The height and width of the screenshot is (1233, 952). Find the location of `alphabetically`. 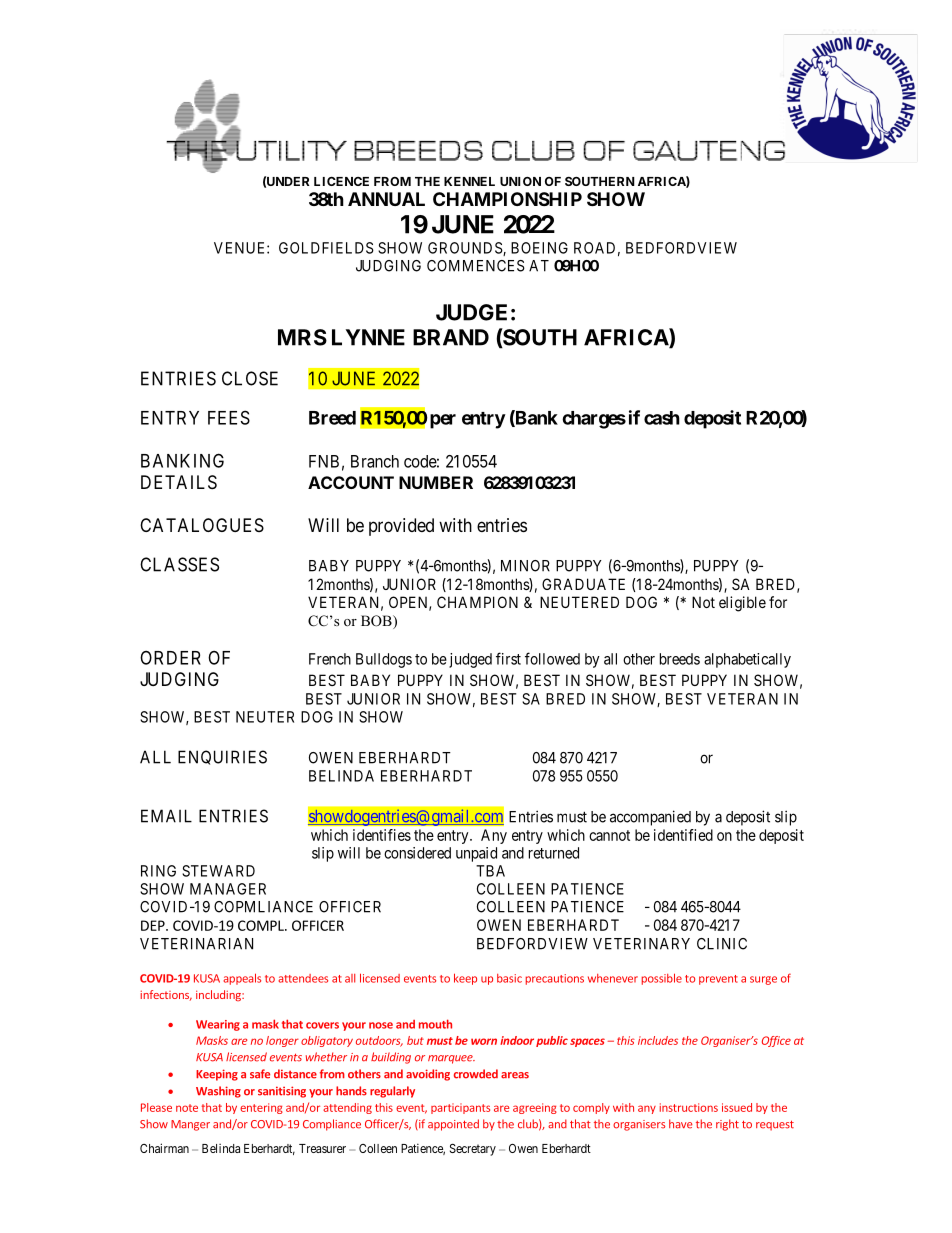

alphabetically is located at coordinates (747, 660).
